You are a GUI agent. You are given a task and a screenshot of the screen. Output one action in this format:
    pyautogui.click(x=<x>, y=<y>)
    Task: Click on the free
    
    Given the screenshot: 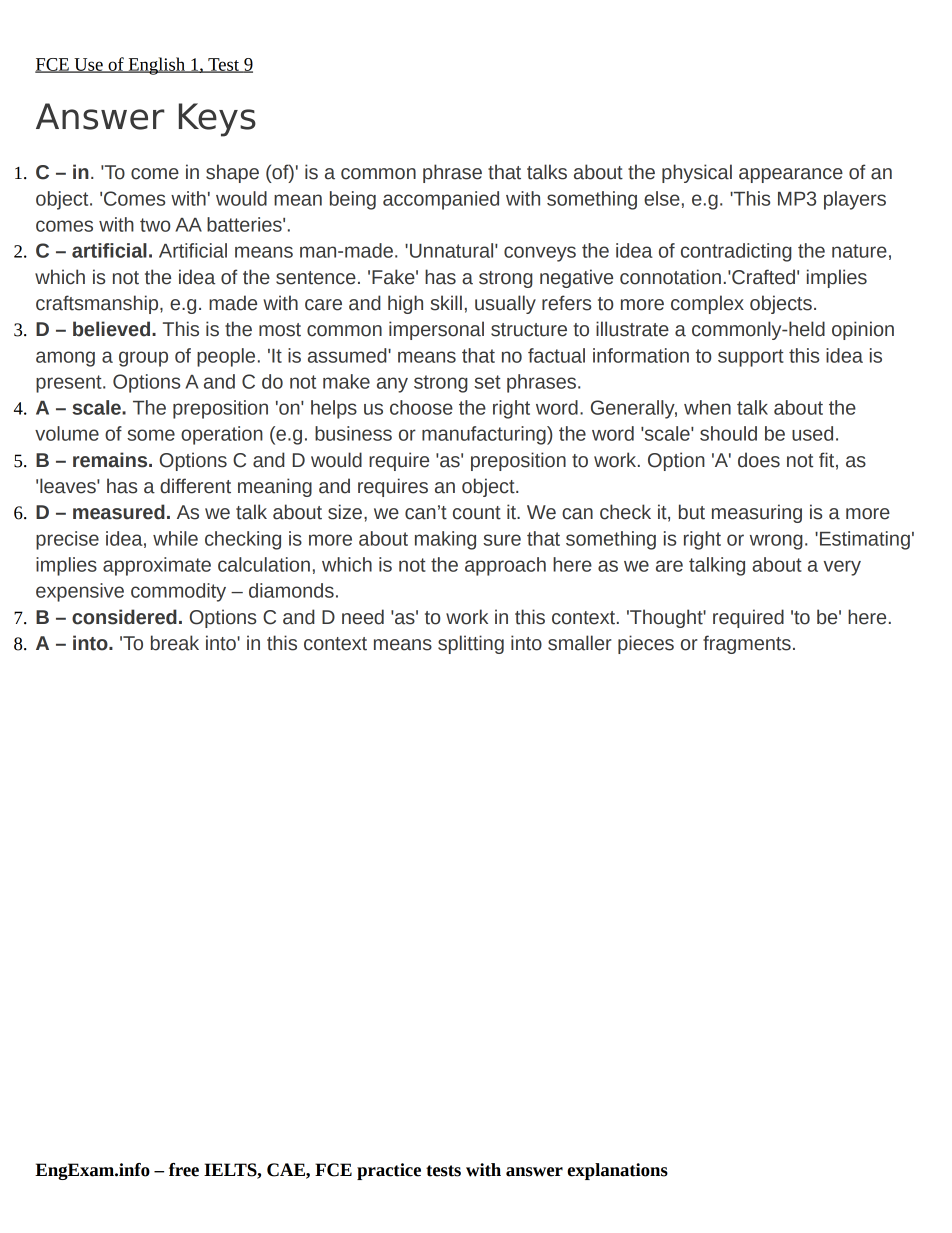 What is the action you would take?
    pyautogui.click(x=184, y=1170)
